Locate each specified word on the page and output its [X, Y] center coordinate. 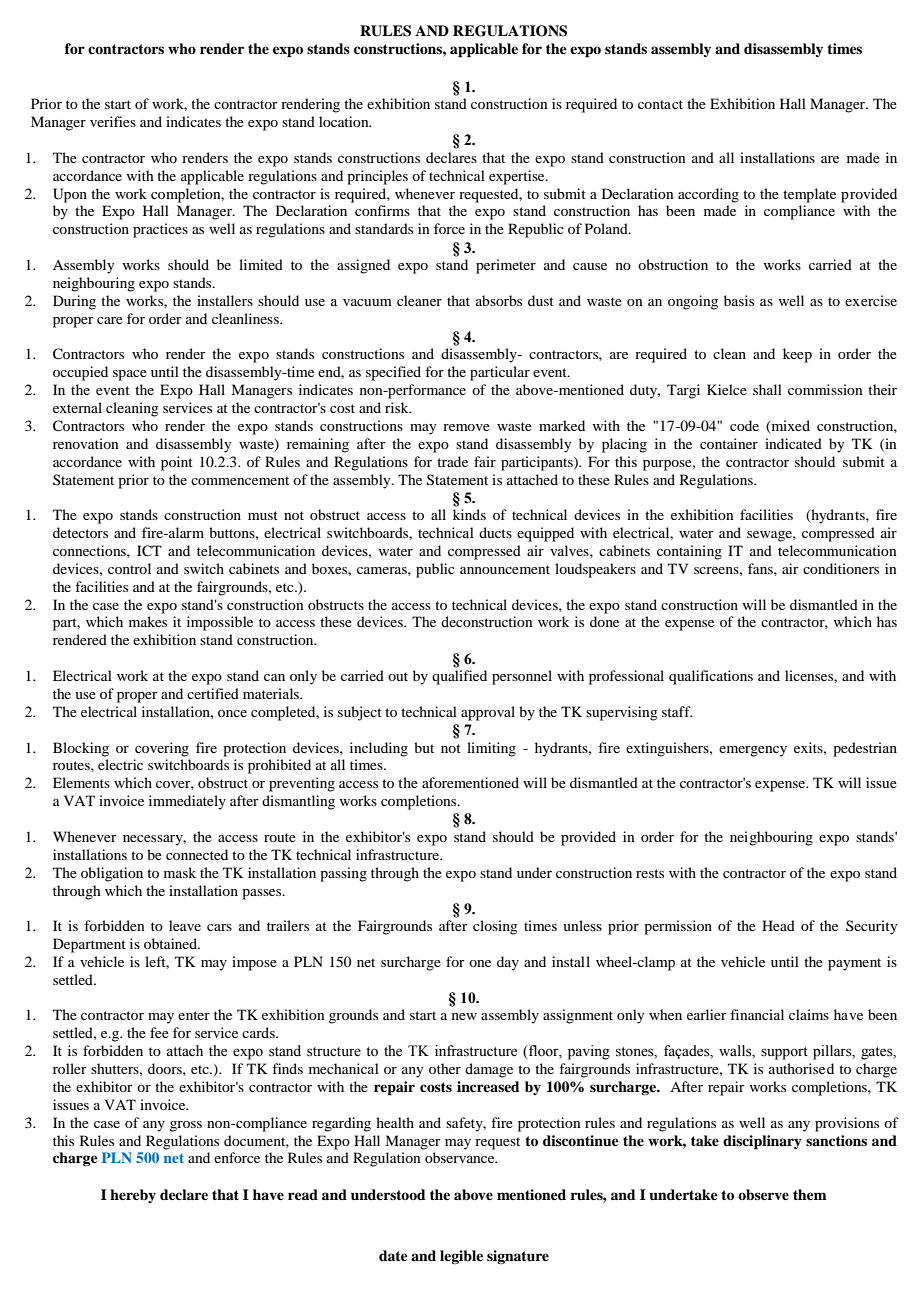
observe [763, 1195]
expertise [518, 177]
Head [778, 925]
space [130, 375]
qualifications [711, 677]
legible [461, 1257]
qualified [459, 677]
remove [466, 427]
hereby [133, 1196]
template [809, 195]
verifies [113, 121]
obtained [172, 943]
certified [213, 693]
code [744, 425]
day [508, 963]
